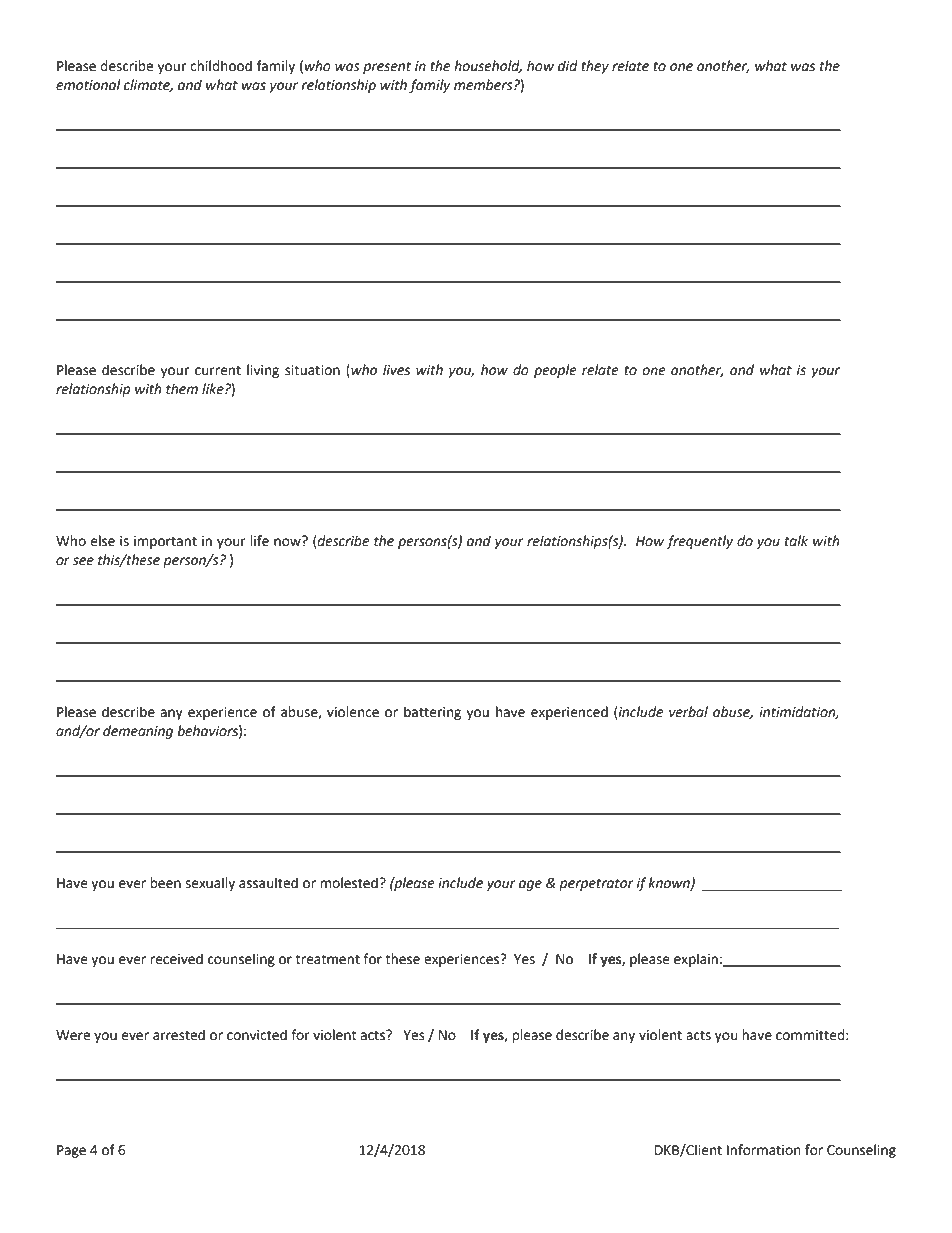 This screenshot has height=1233, width=952. I want to click on members, so click(484, 85).
